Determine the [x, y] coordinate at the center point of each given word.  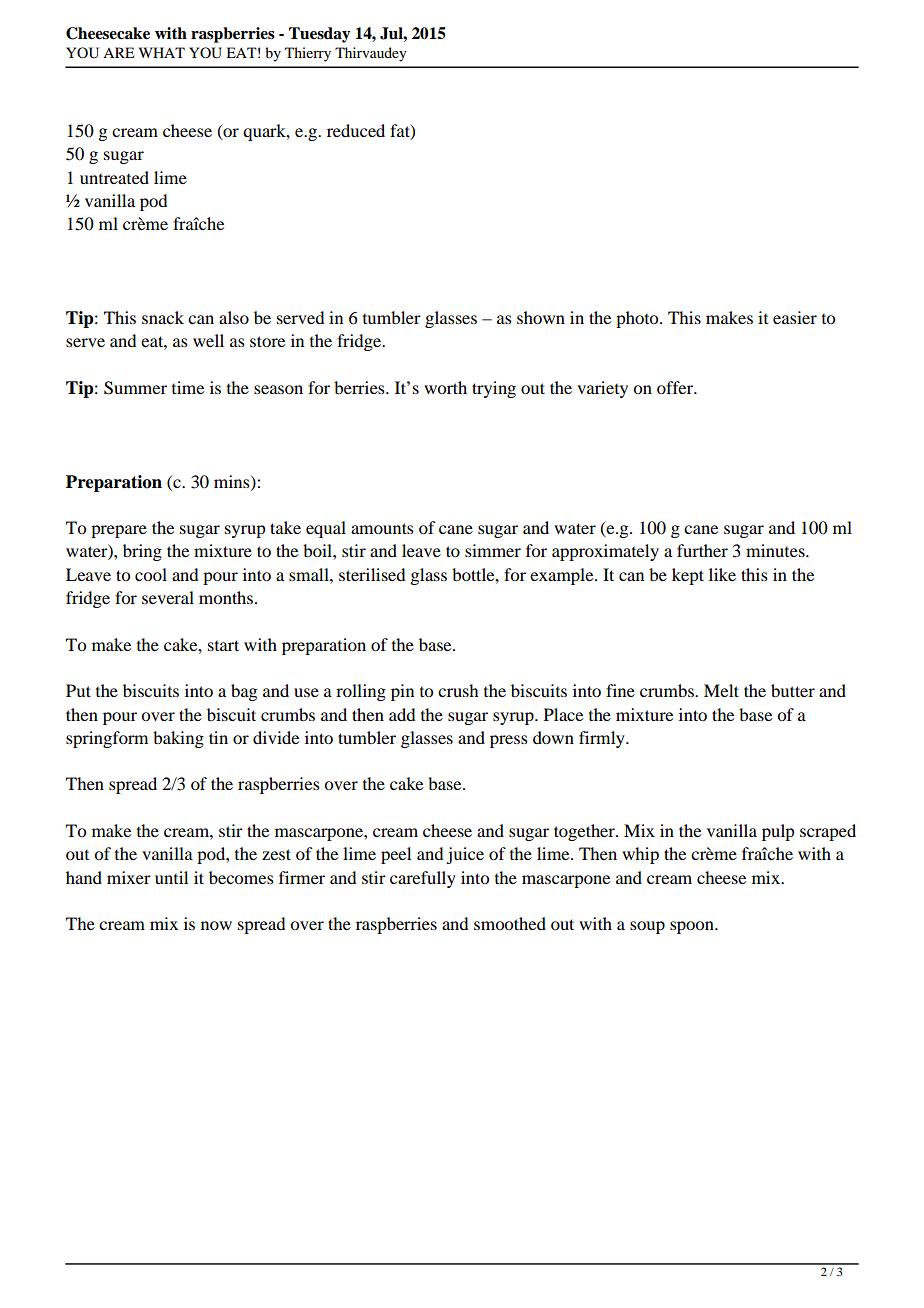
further [702, 550]
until [171, 877]
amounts [382, 528]
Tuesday [319, 35]
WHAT [162, 52]
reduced [356, 130]
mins [233, 482]
